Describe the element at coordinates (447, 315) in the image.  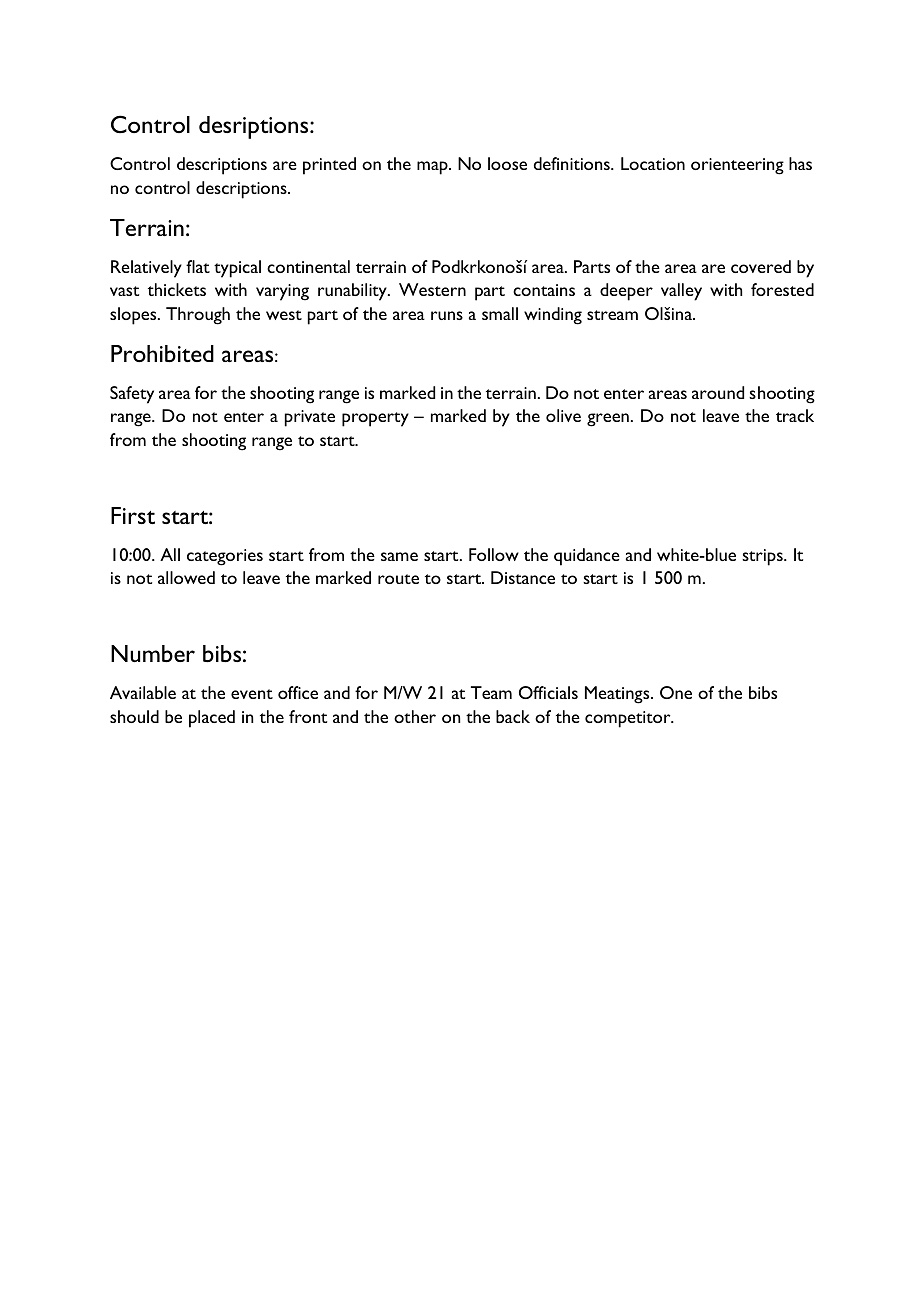
I see `runs` at that location.
